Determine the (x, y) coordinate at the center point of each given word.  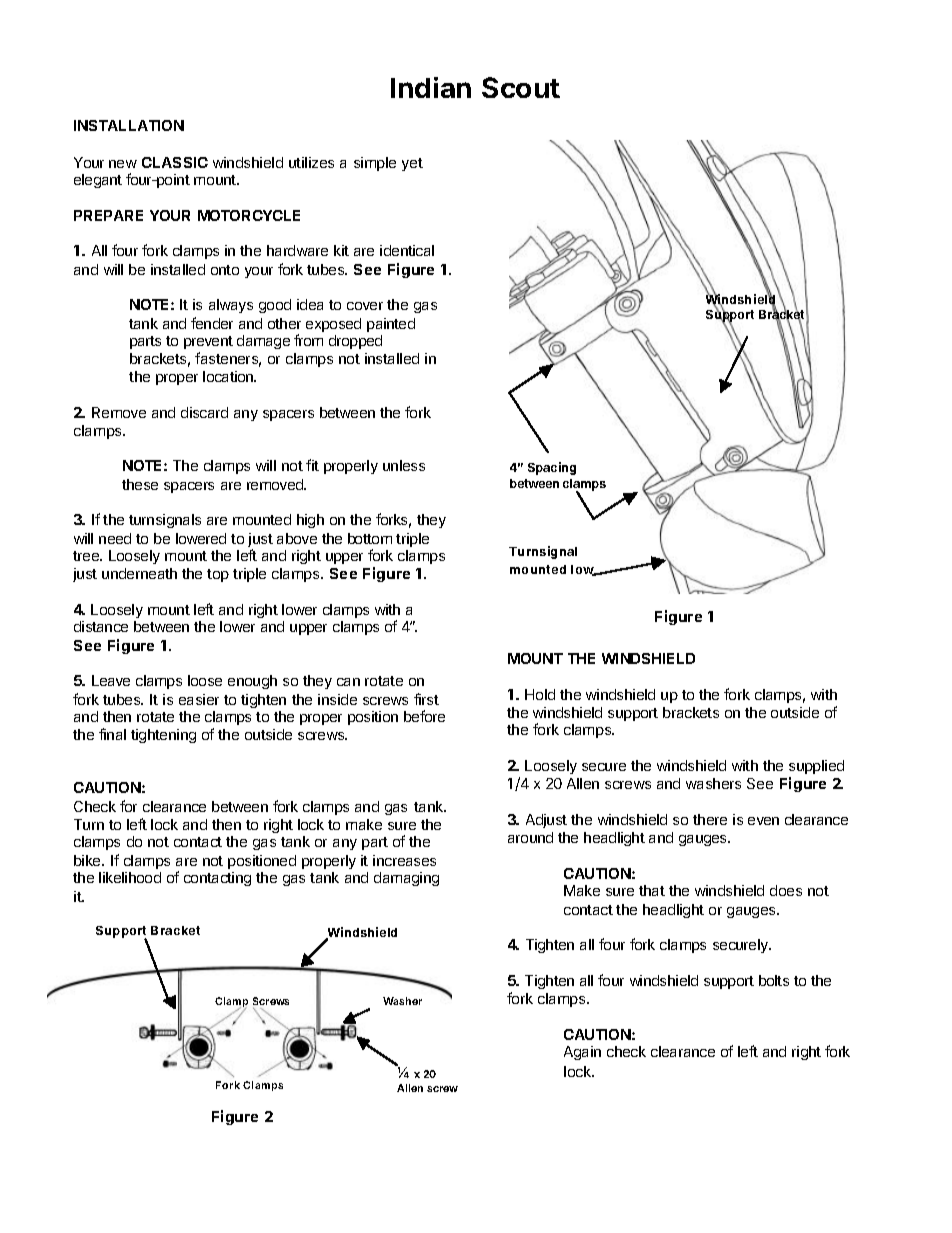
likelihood (130, 877)
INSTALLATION (129, 125)
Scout (521, 87)
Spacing (552, 468)
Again (582, 1053)
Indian (431, 87)
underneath (139, 573)
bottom (370, 538)
